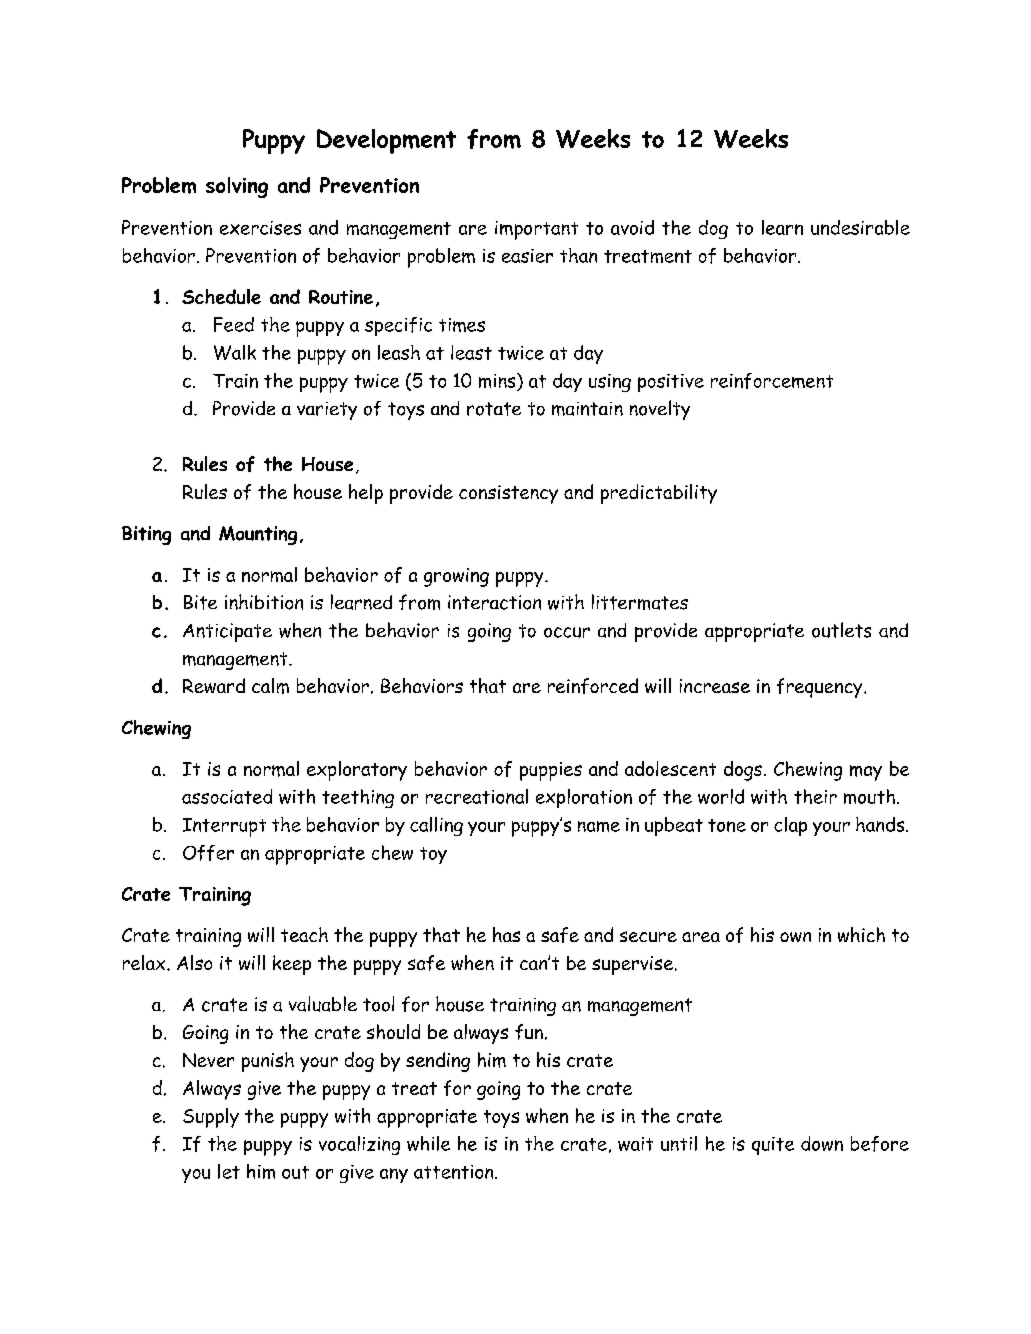 The height and width of the document is (1334, 1031). What do you see at coordinates (508, 494) in the document?
I see `consistency` at bounding box center [508, 494].
